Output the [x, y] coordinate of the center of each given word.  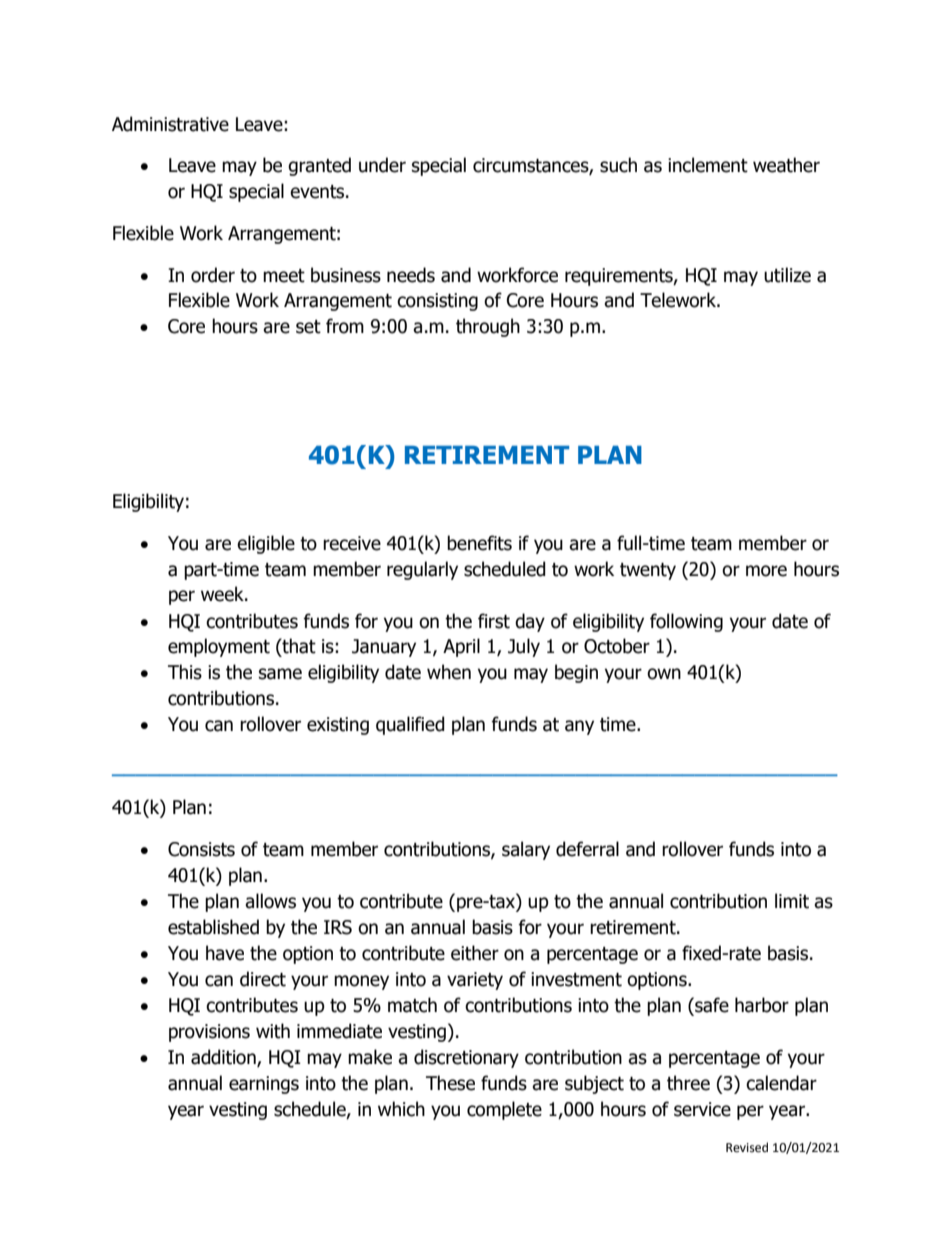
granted [319, 166]
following [686, 622]
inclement [708, 165]
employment [219, 647]
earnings [264, 1085]
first [494, 621]
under [382, 165]
